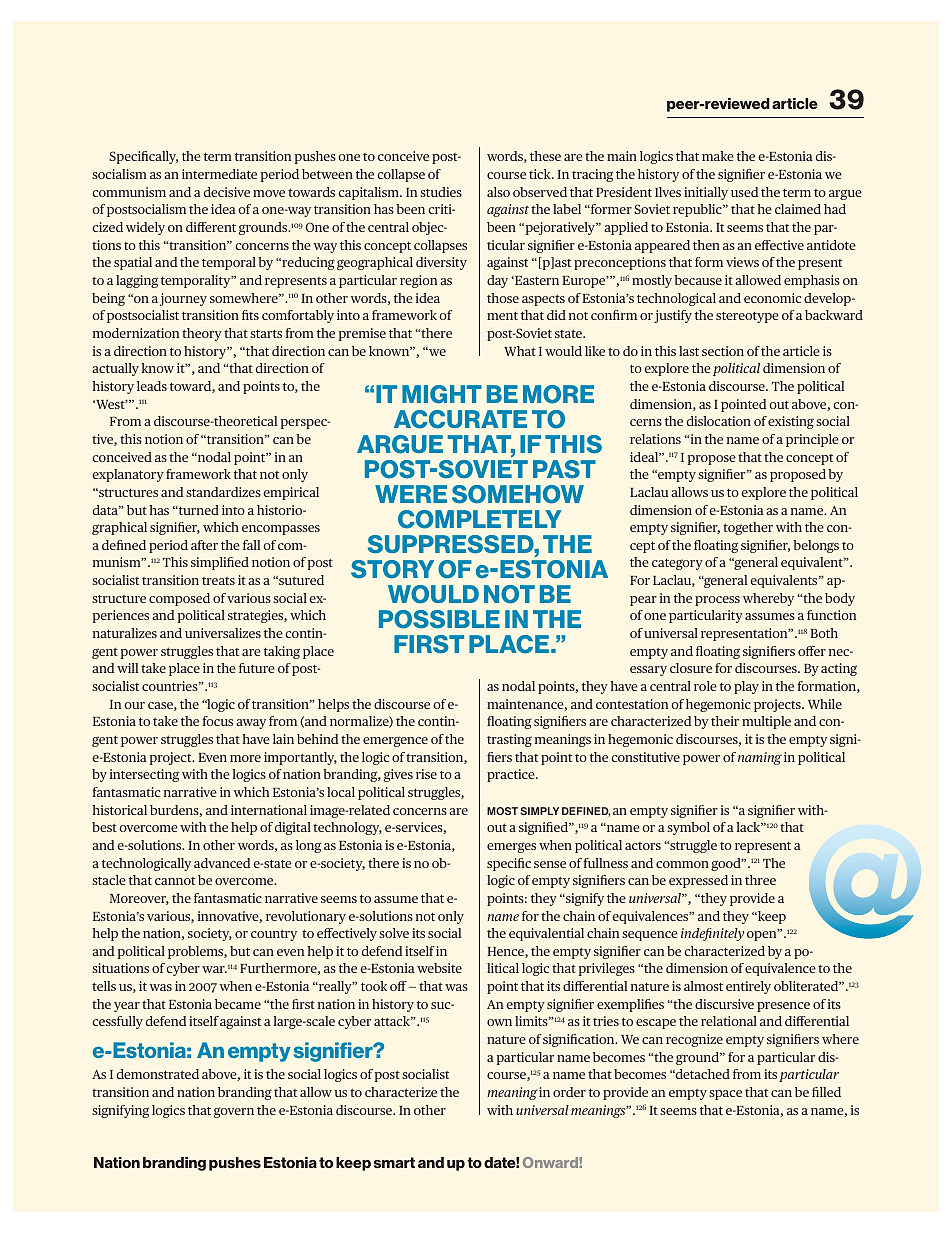 Image resolution: width=952 pixels, height=1233 pixels. What do you see at coordinates (480, 519) in the screenshot?
I see `COMPLETELY` at bounding box center [480, 519].
